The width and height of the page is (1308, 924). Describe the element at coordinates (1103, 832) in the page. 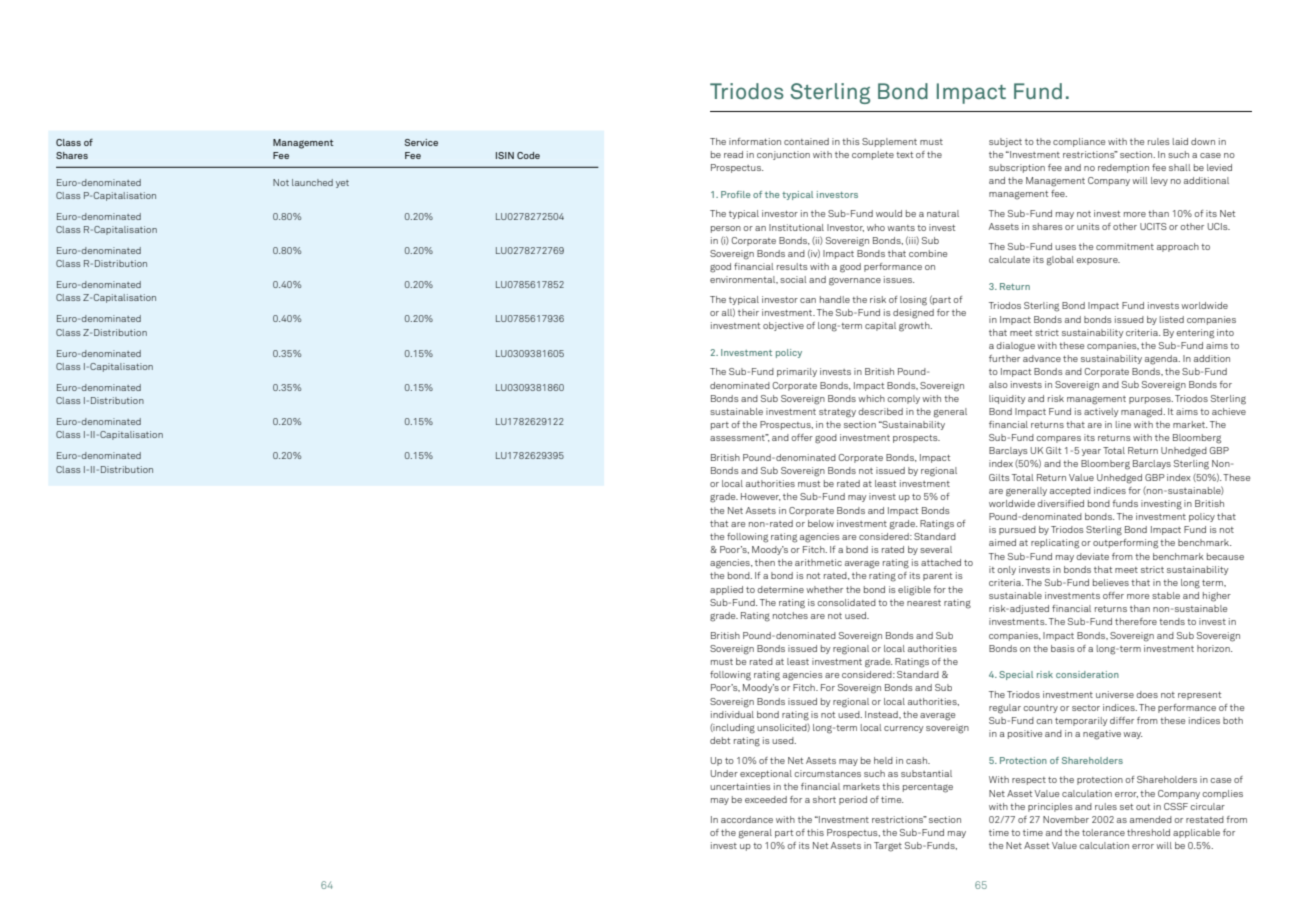

I see `tolerance` at that location.
